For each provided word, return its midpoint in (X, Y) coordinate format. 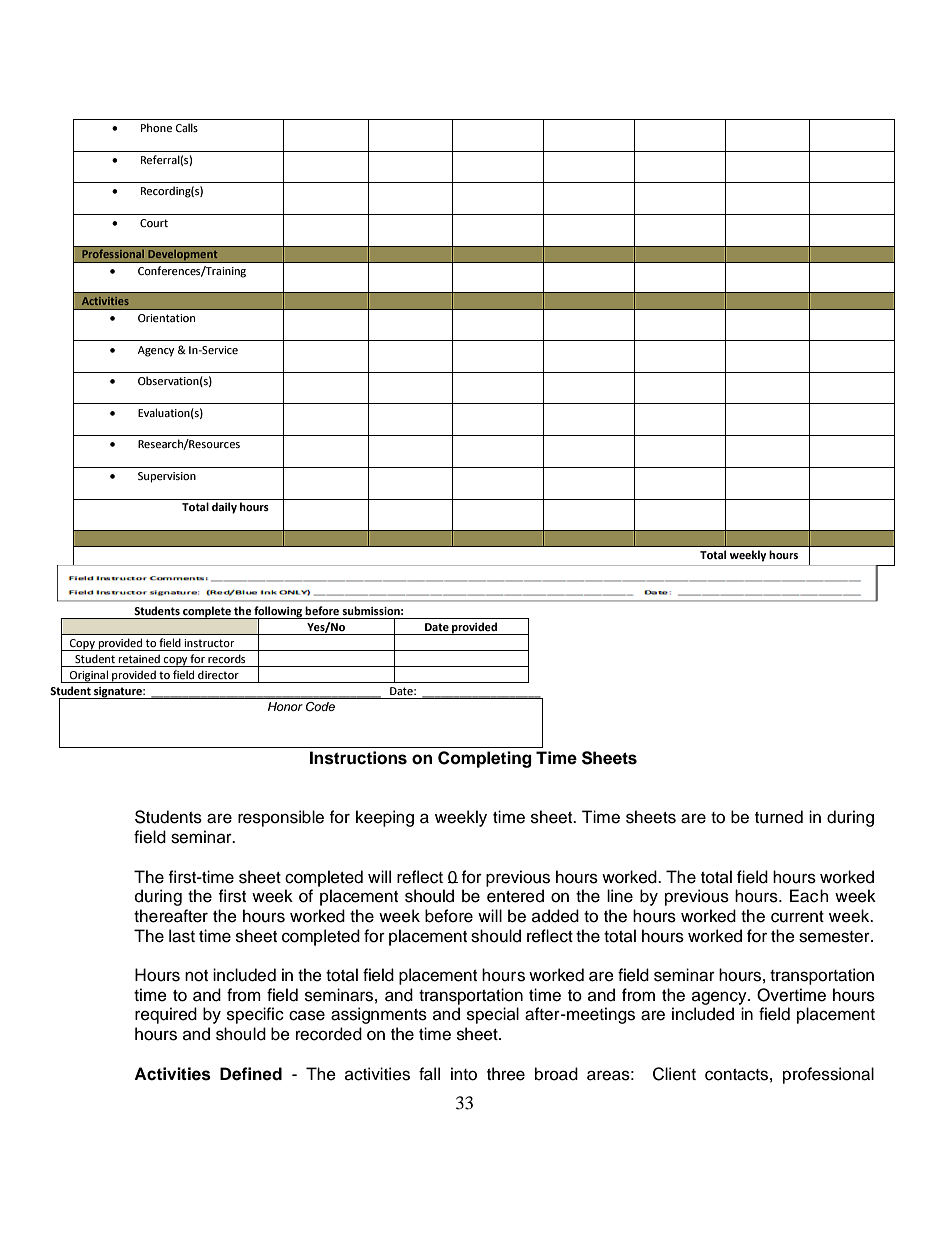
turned (779, 817)
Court (154, 223)
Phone (156, 127)
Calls (187, 127)
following (278, 612)
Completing (485, 759)
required (166, 1015)
